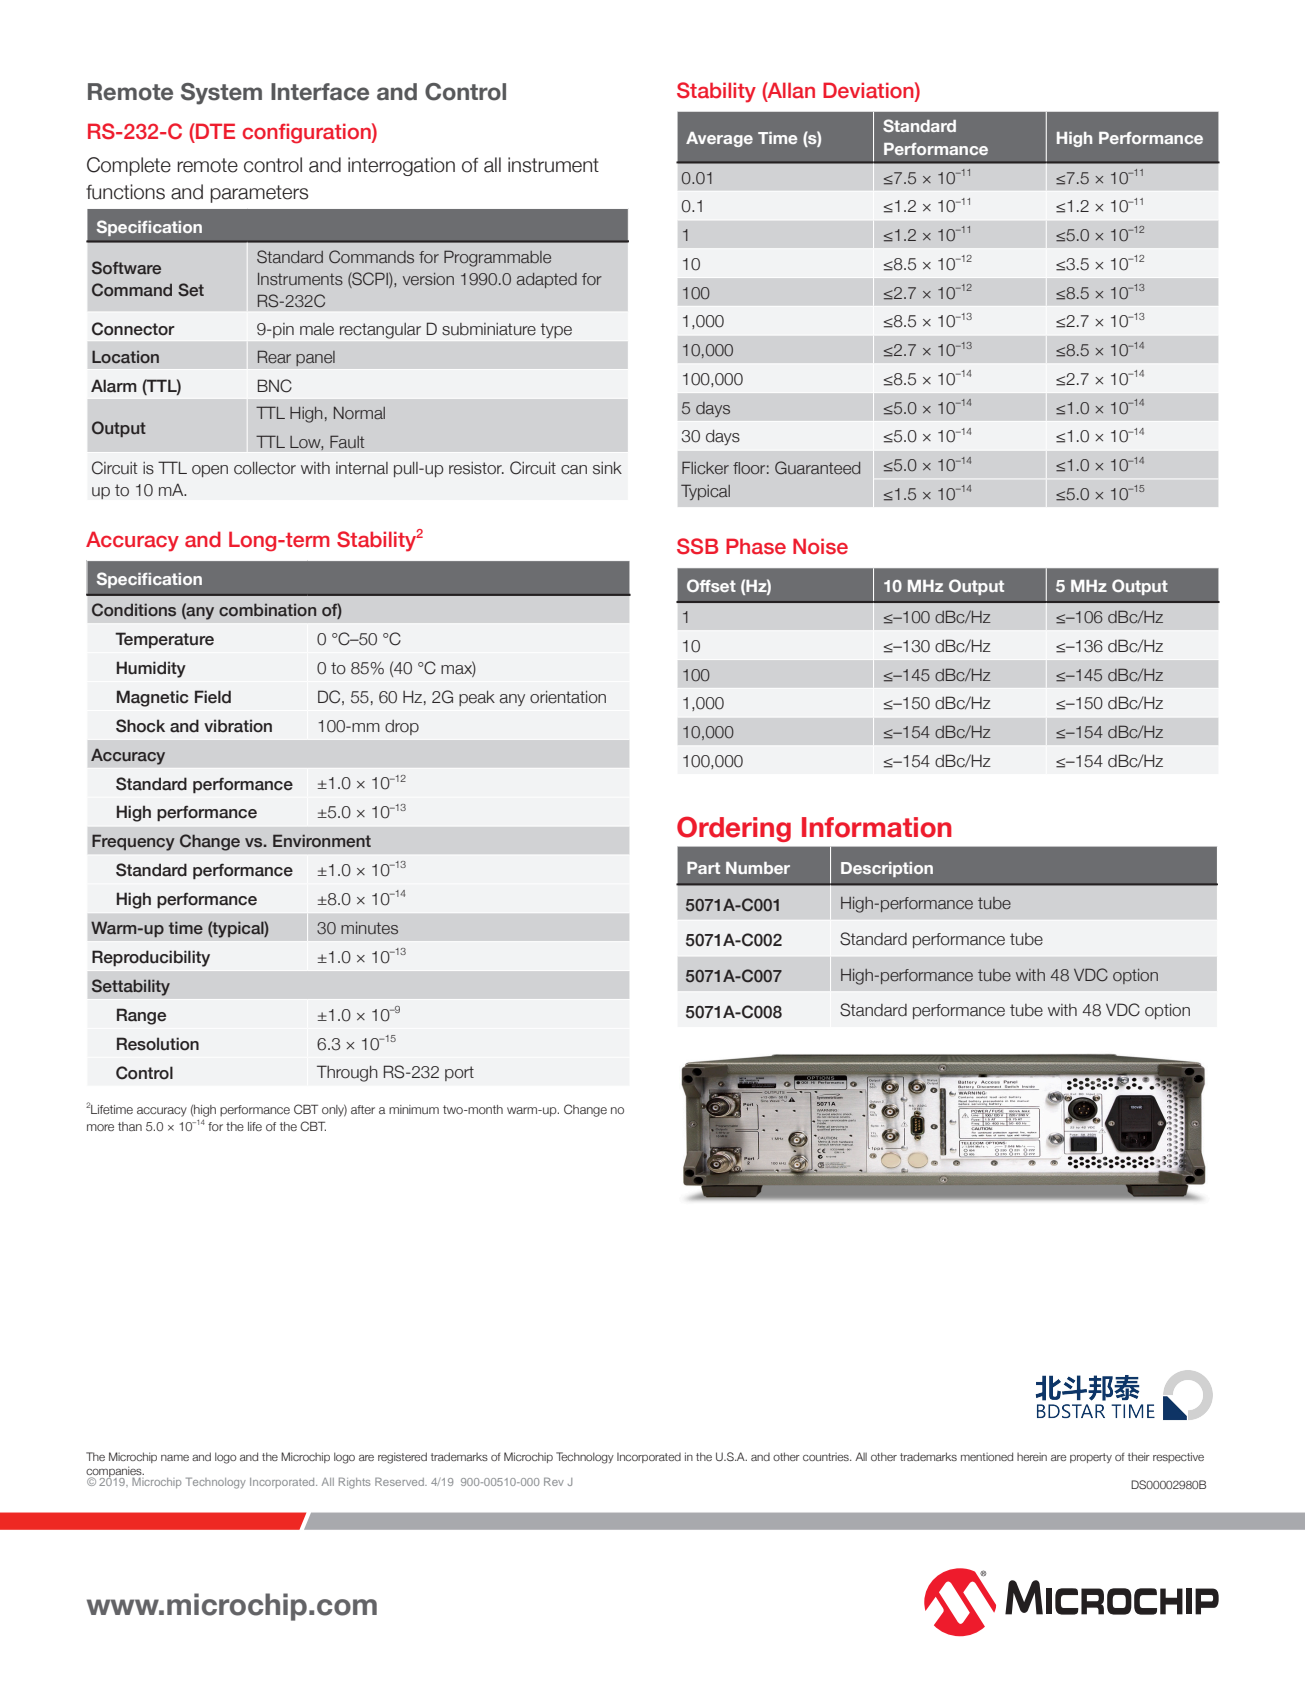 The image size is (1305, 1688). What do you see at coordinates (554, 1481) in the screenshot?
I see `Rev` at bounding box center [554, 1481].
